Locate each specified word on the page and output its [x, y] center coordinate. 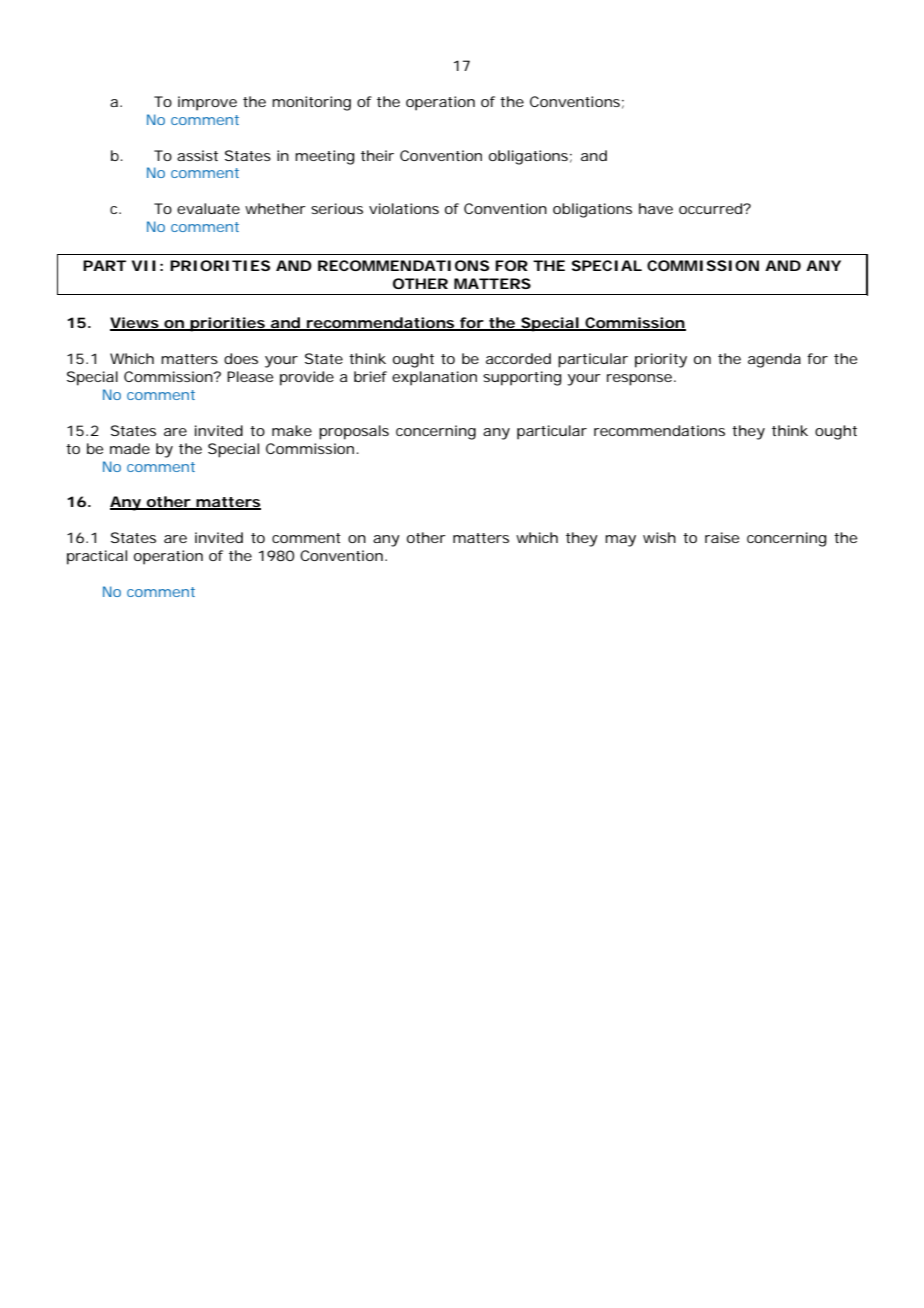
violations [404, 208]
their [377, 155]
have [656, 208]
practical [97, 557]
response [641, 380]
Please [250, 376]
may [620, 541]
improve [207, 103]
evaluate [208, 208]
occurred [712, 208]
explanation [434, 378]
